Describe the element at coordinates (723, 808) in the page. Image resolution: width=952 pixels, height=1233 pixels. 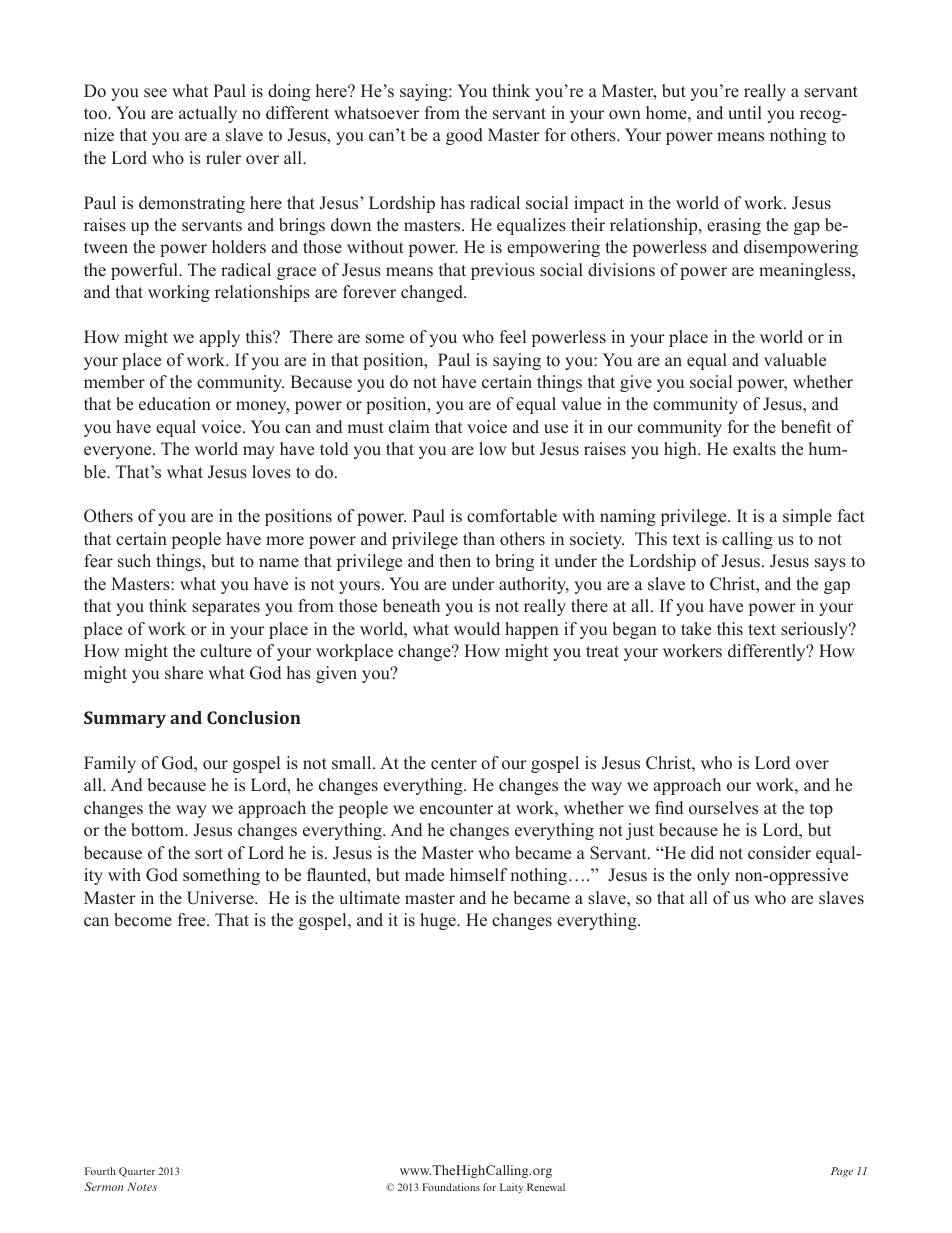
I see `ourselves` at that location.
